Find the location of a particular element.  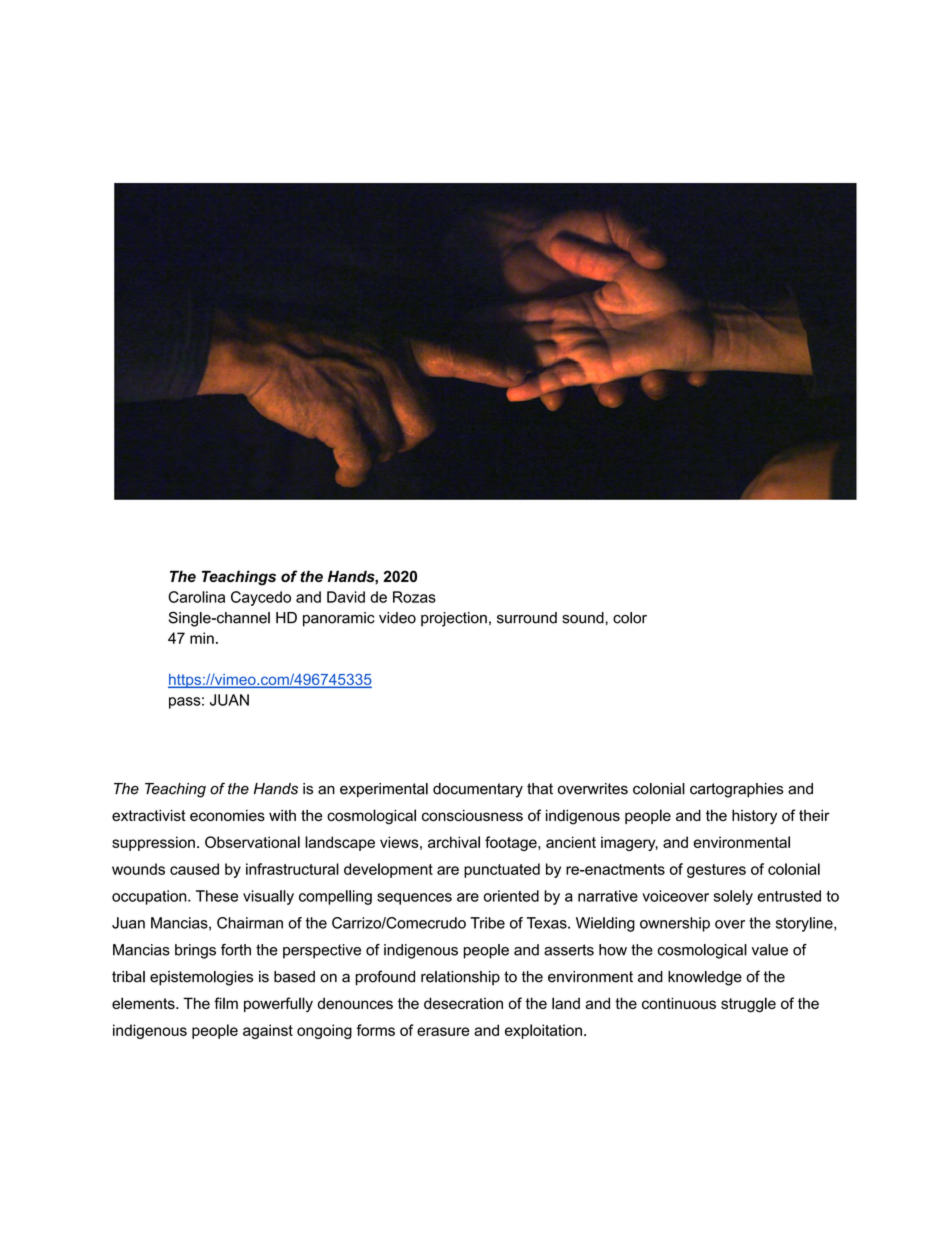

Chairman is located at coordinates (250, 923).
